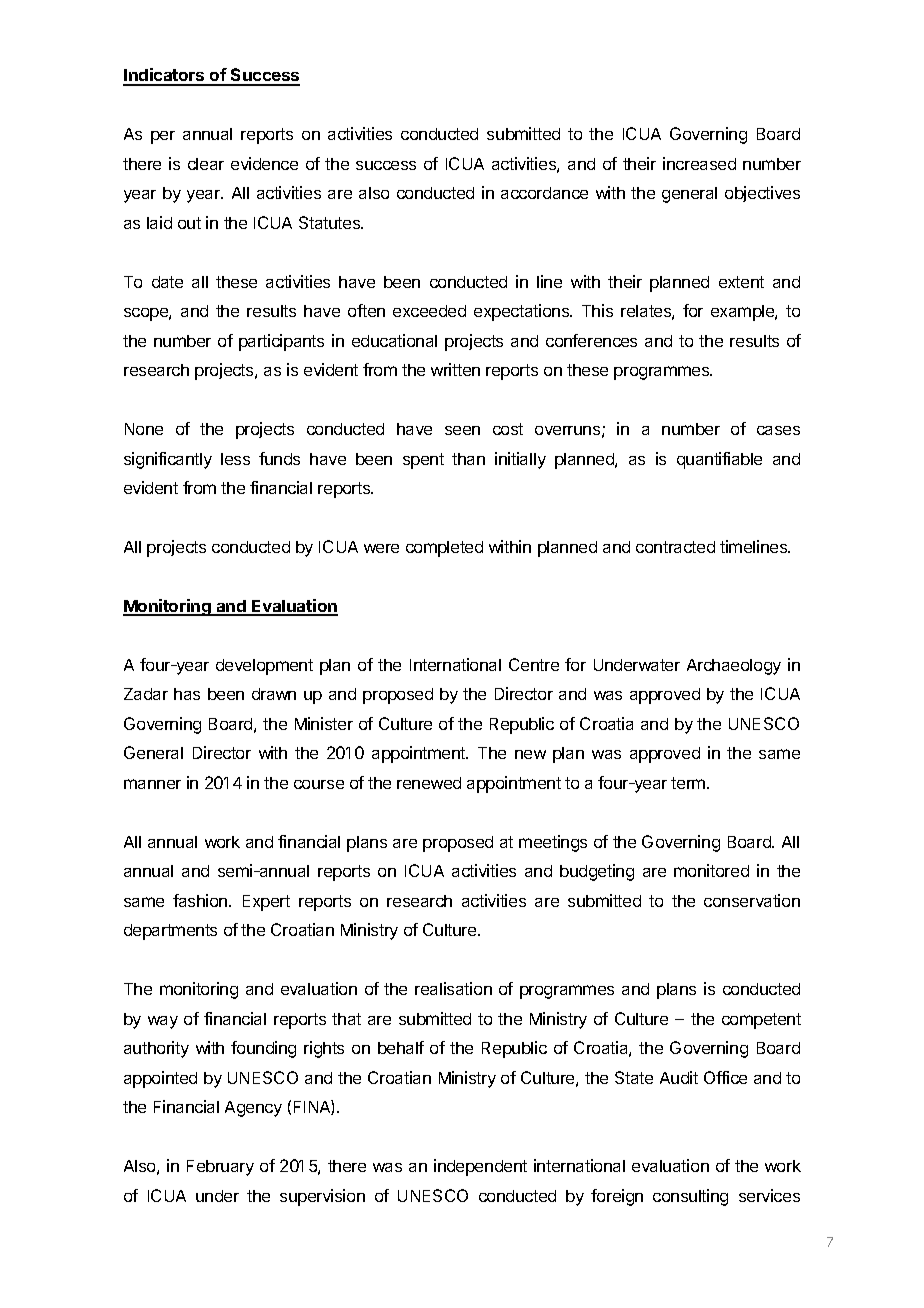 This screenshot has width=924, height=1308. What do you see at coordinates (544, 193) in the screenshot?
I see `accordance` at bounding box center [544, 193].
